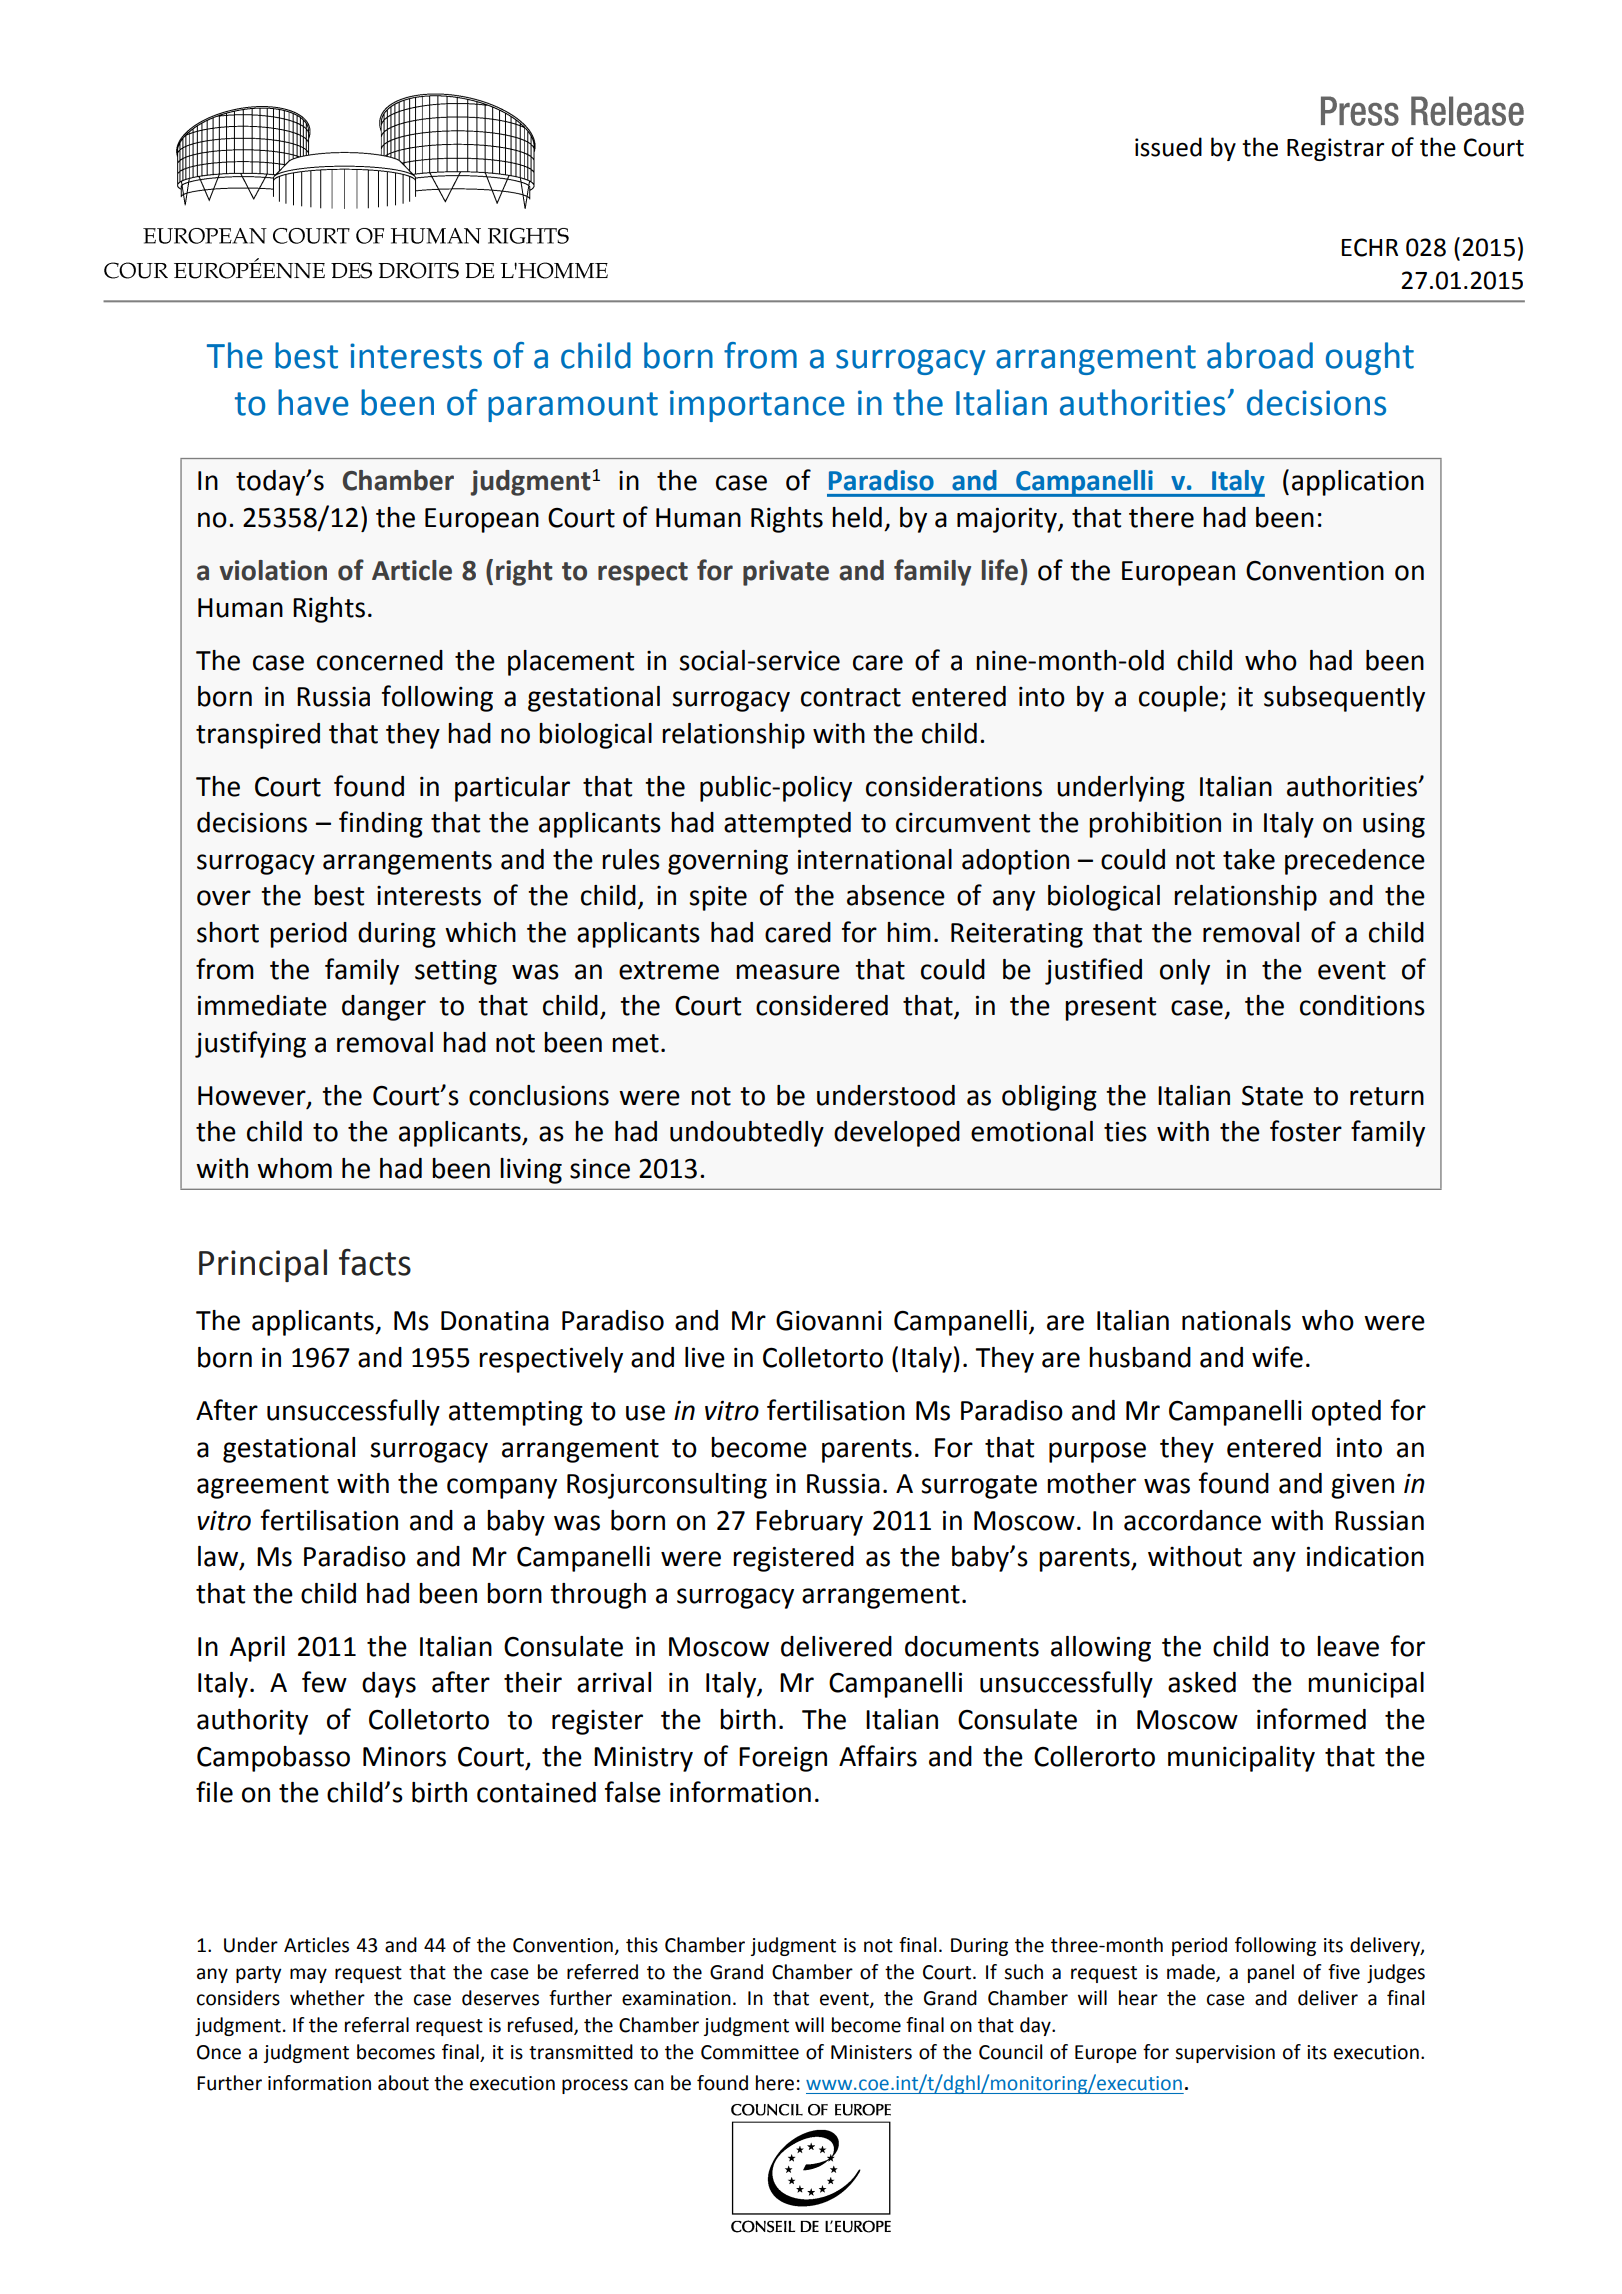 Image resolution: width=1622 pixels, height=2294 pixels. Describe the element at coordinates (1358, 483) in the screenshot. I see `application` at that location.
